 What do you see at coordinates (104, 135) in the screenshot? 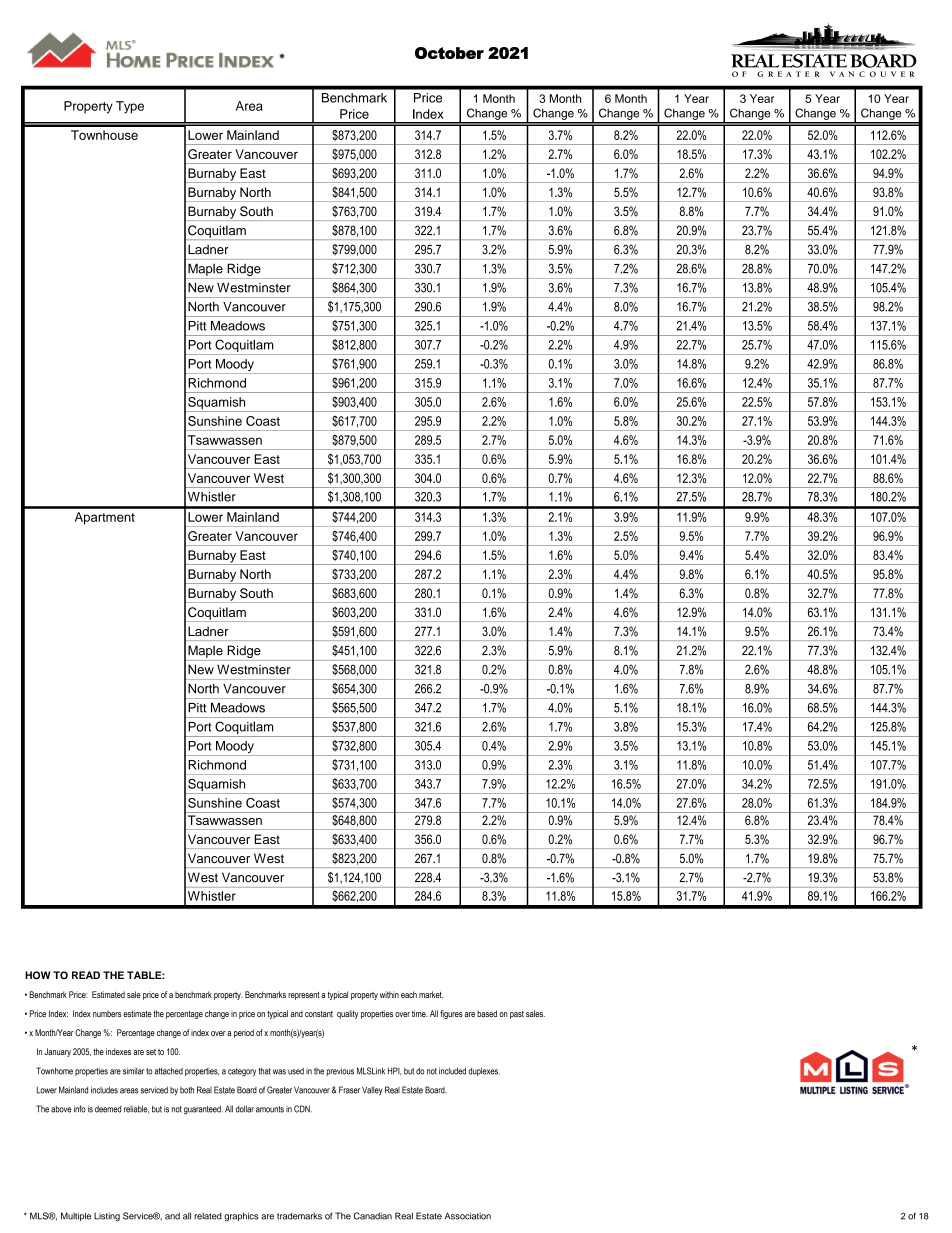
I see `Townhouse` at bounding box center [104, 135].
